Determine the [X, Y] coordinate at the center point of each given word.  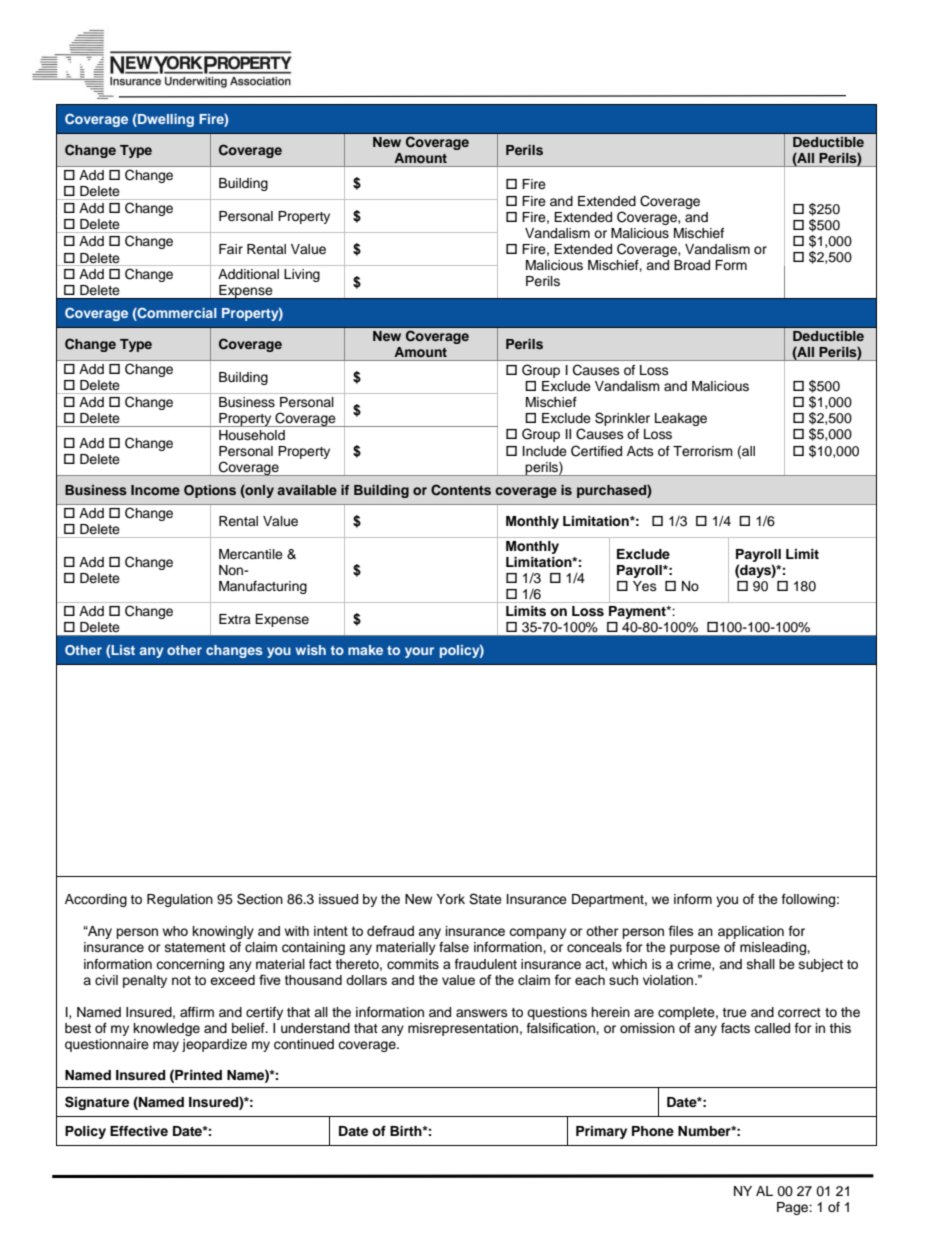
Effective [139, 1131]
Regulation [180, 900]
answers [482, 1013]
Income [155, 490]
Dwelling [165, 120]
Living [302, 275]
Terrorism [703, 451]
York [450, 899]
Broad [692, 265]
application [751, 932]
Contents [461, 490]
